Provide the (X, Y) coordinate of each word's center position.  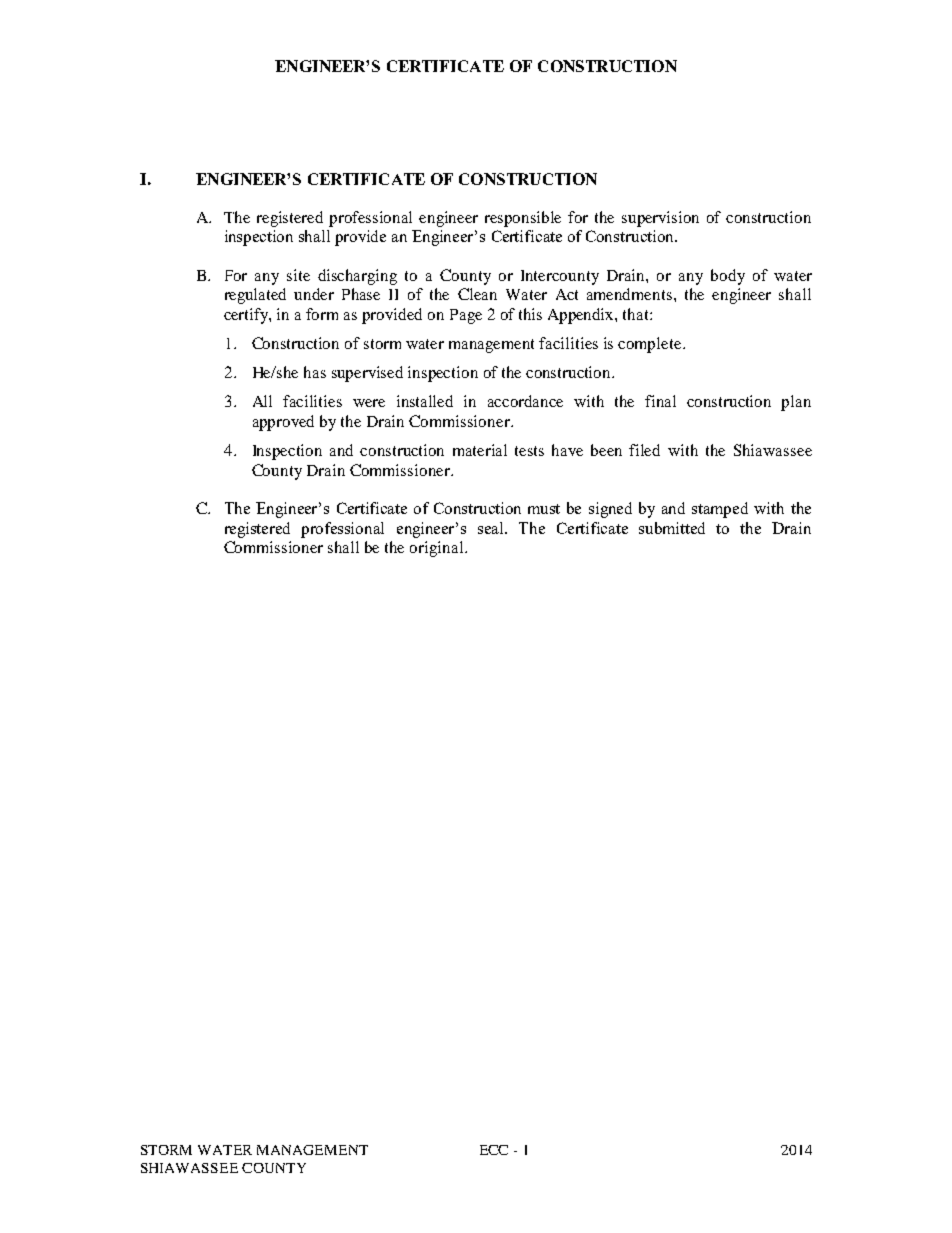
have (567, 450)
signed (610, 510)
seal (492, 528)
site (298, 275)
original (438, 549)
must (544, 509)
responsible (523, 219)
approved (283, 423)
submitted (672, 528)
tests (529, 451)
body (728, 277)
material (480, 450)
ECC (494, 1150)
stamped (720, 510)
